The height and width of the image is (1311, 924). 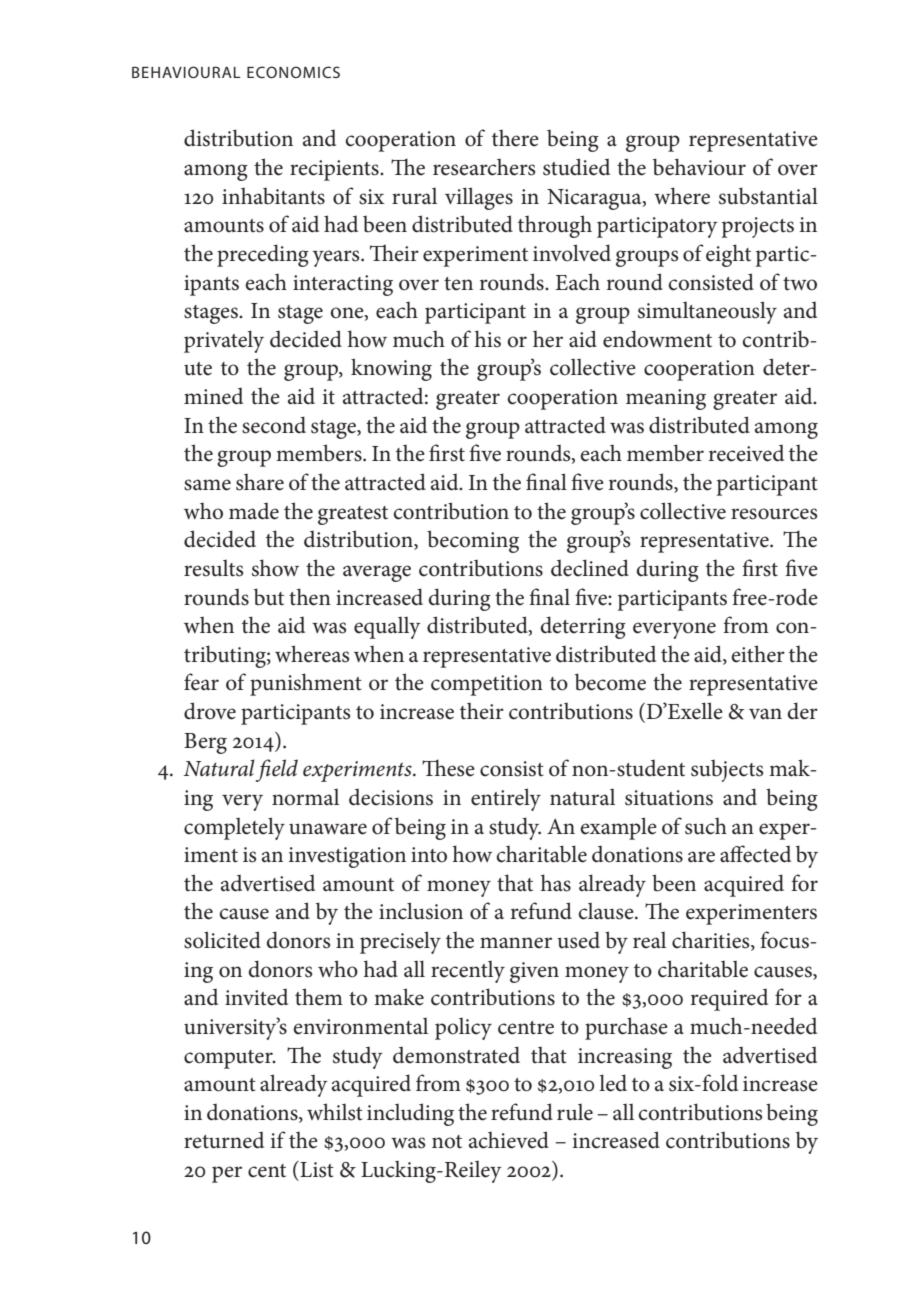 I want to click on there, so click(x=515, y=138).
